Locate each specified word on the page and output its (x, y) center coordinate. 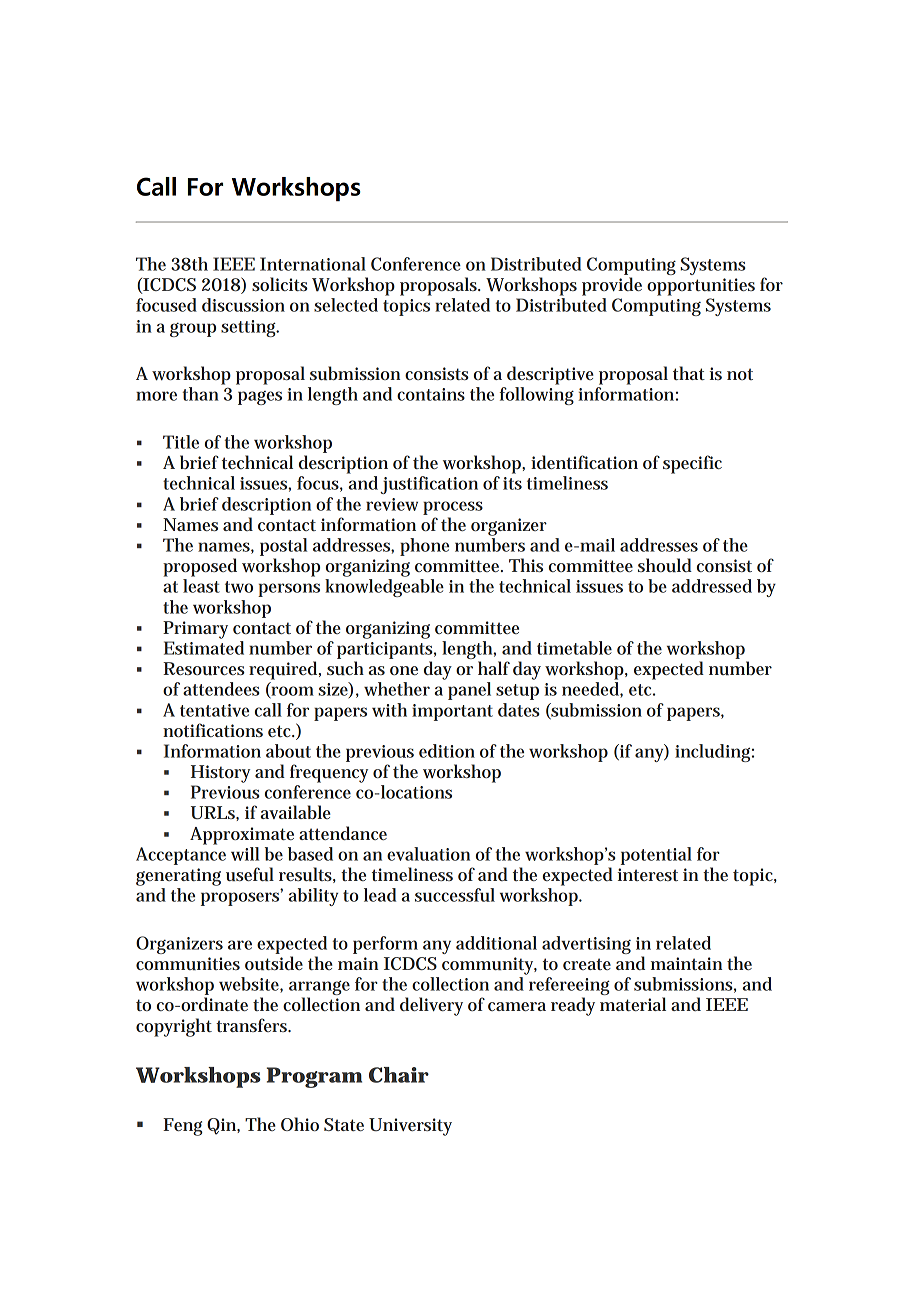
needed (591, 690)
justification (429, 485)
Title (181, 442)
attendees (221, 689)
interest (647, 874)
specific (692, 464)
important (452, 712)
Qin (222, 1126)
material (633, 1004)
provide (612, 286)
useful (250, 874)
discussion (243, 305)
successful (455, 895)
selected (346, 305)
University (410, 1127)
